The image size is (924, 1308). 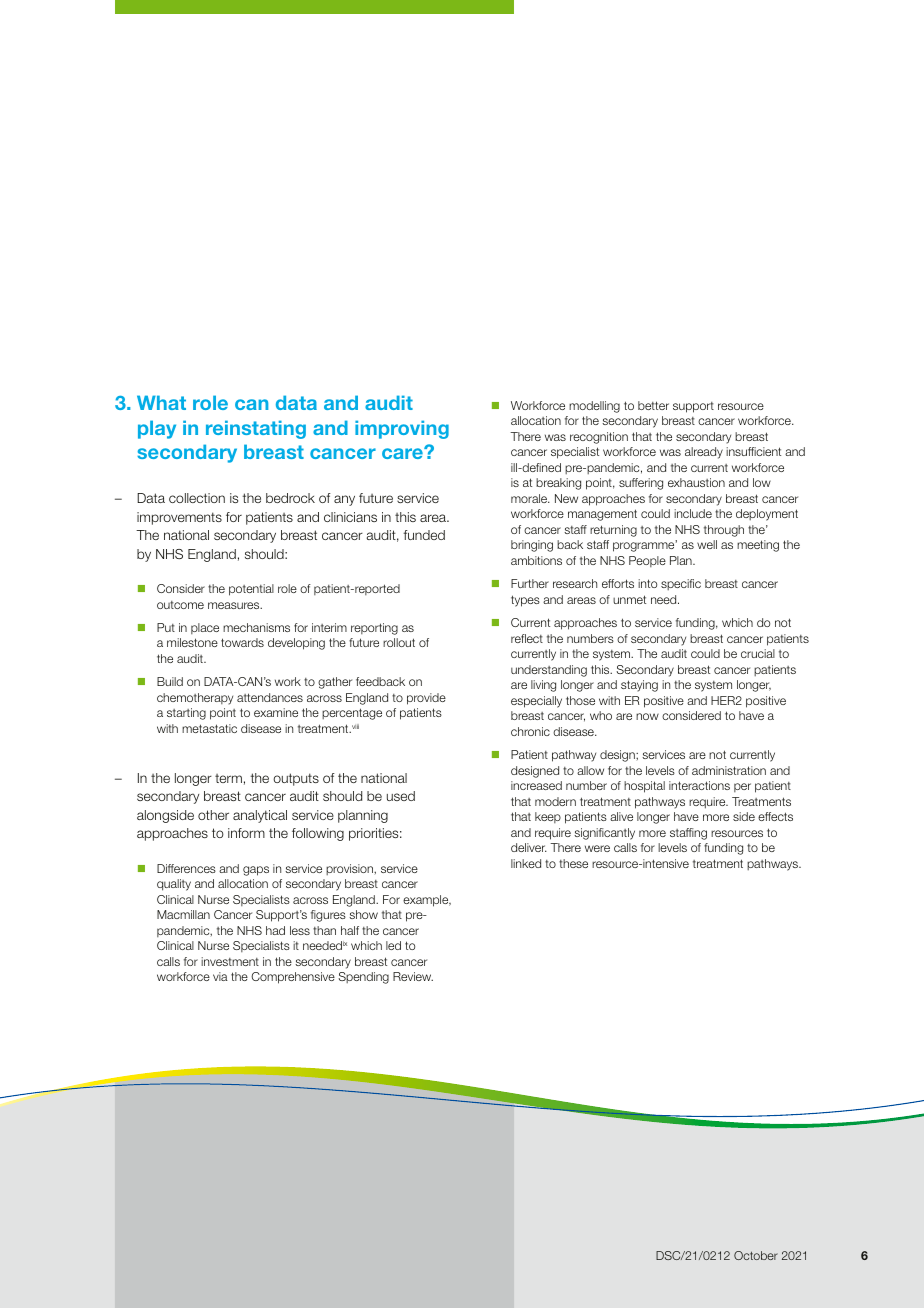 I want to click on Review, so click(x=413, y=976).
